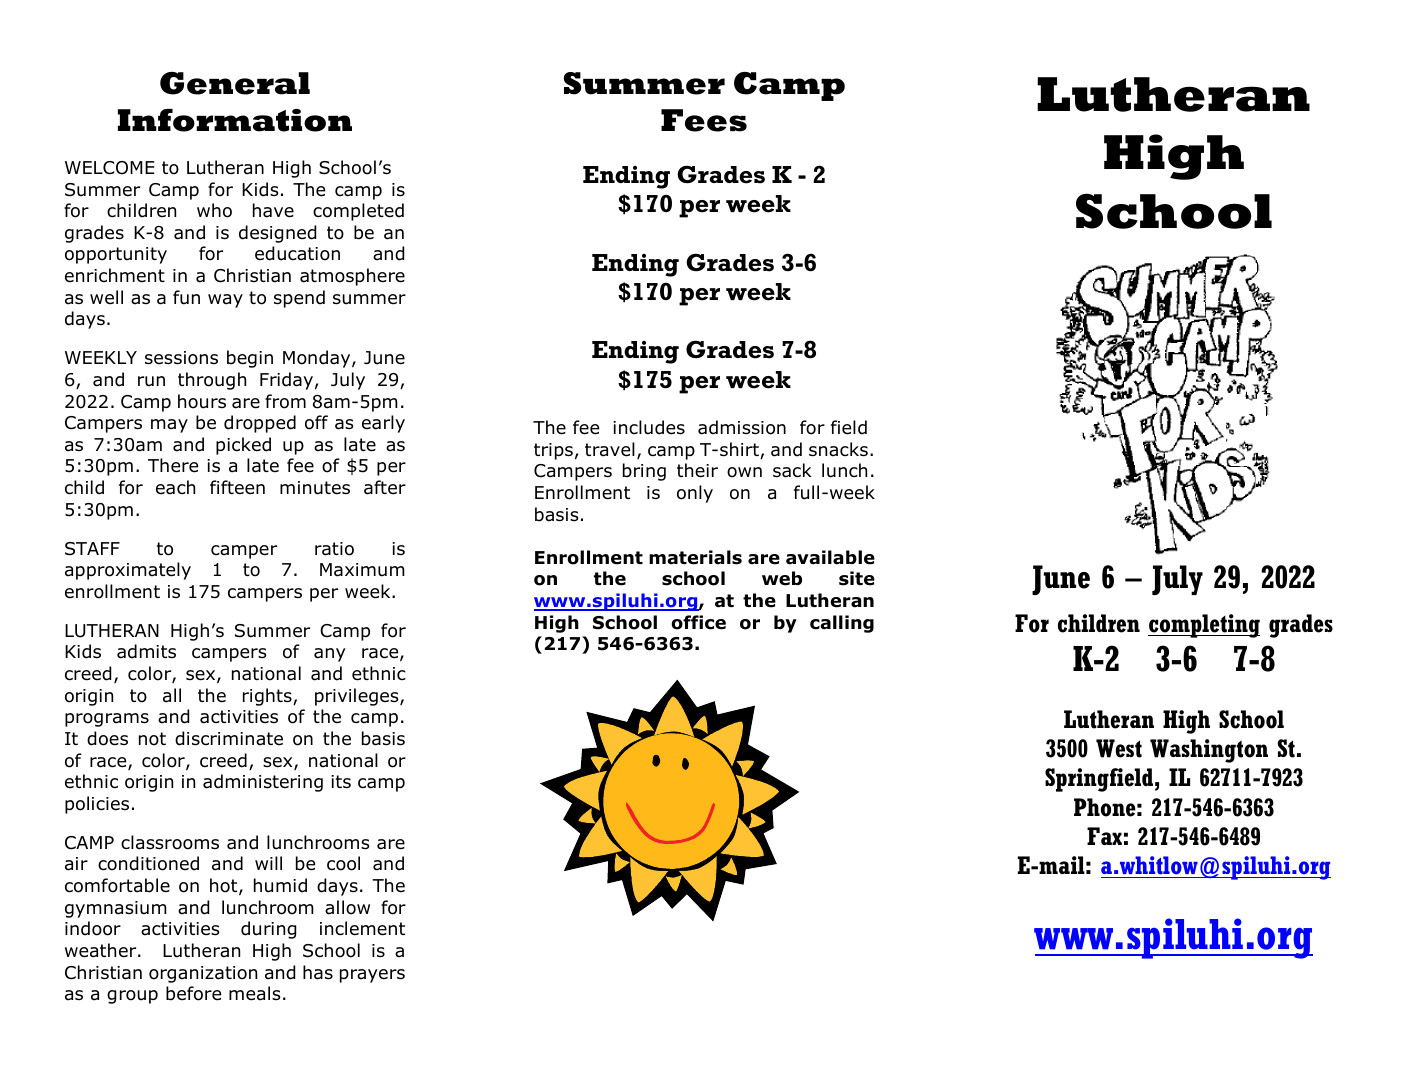 The height and width of the screenshot is (1089, 1409). What do you see at coordinates (128, 571) in the screenshot?
I see `approximately` at bounding box center [128, 571].
